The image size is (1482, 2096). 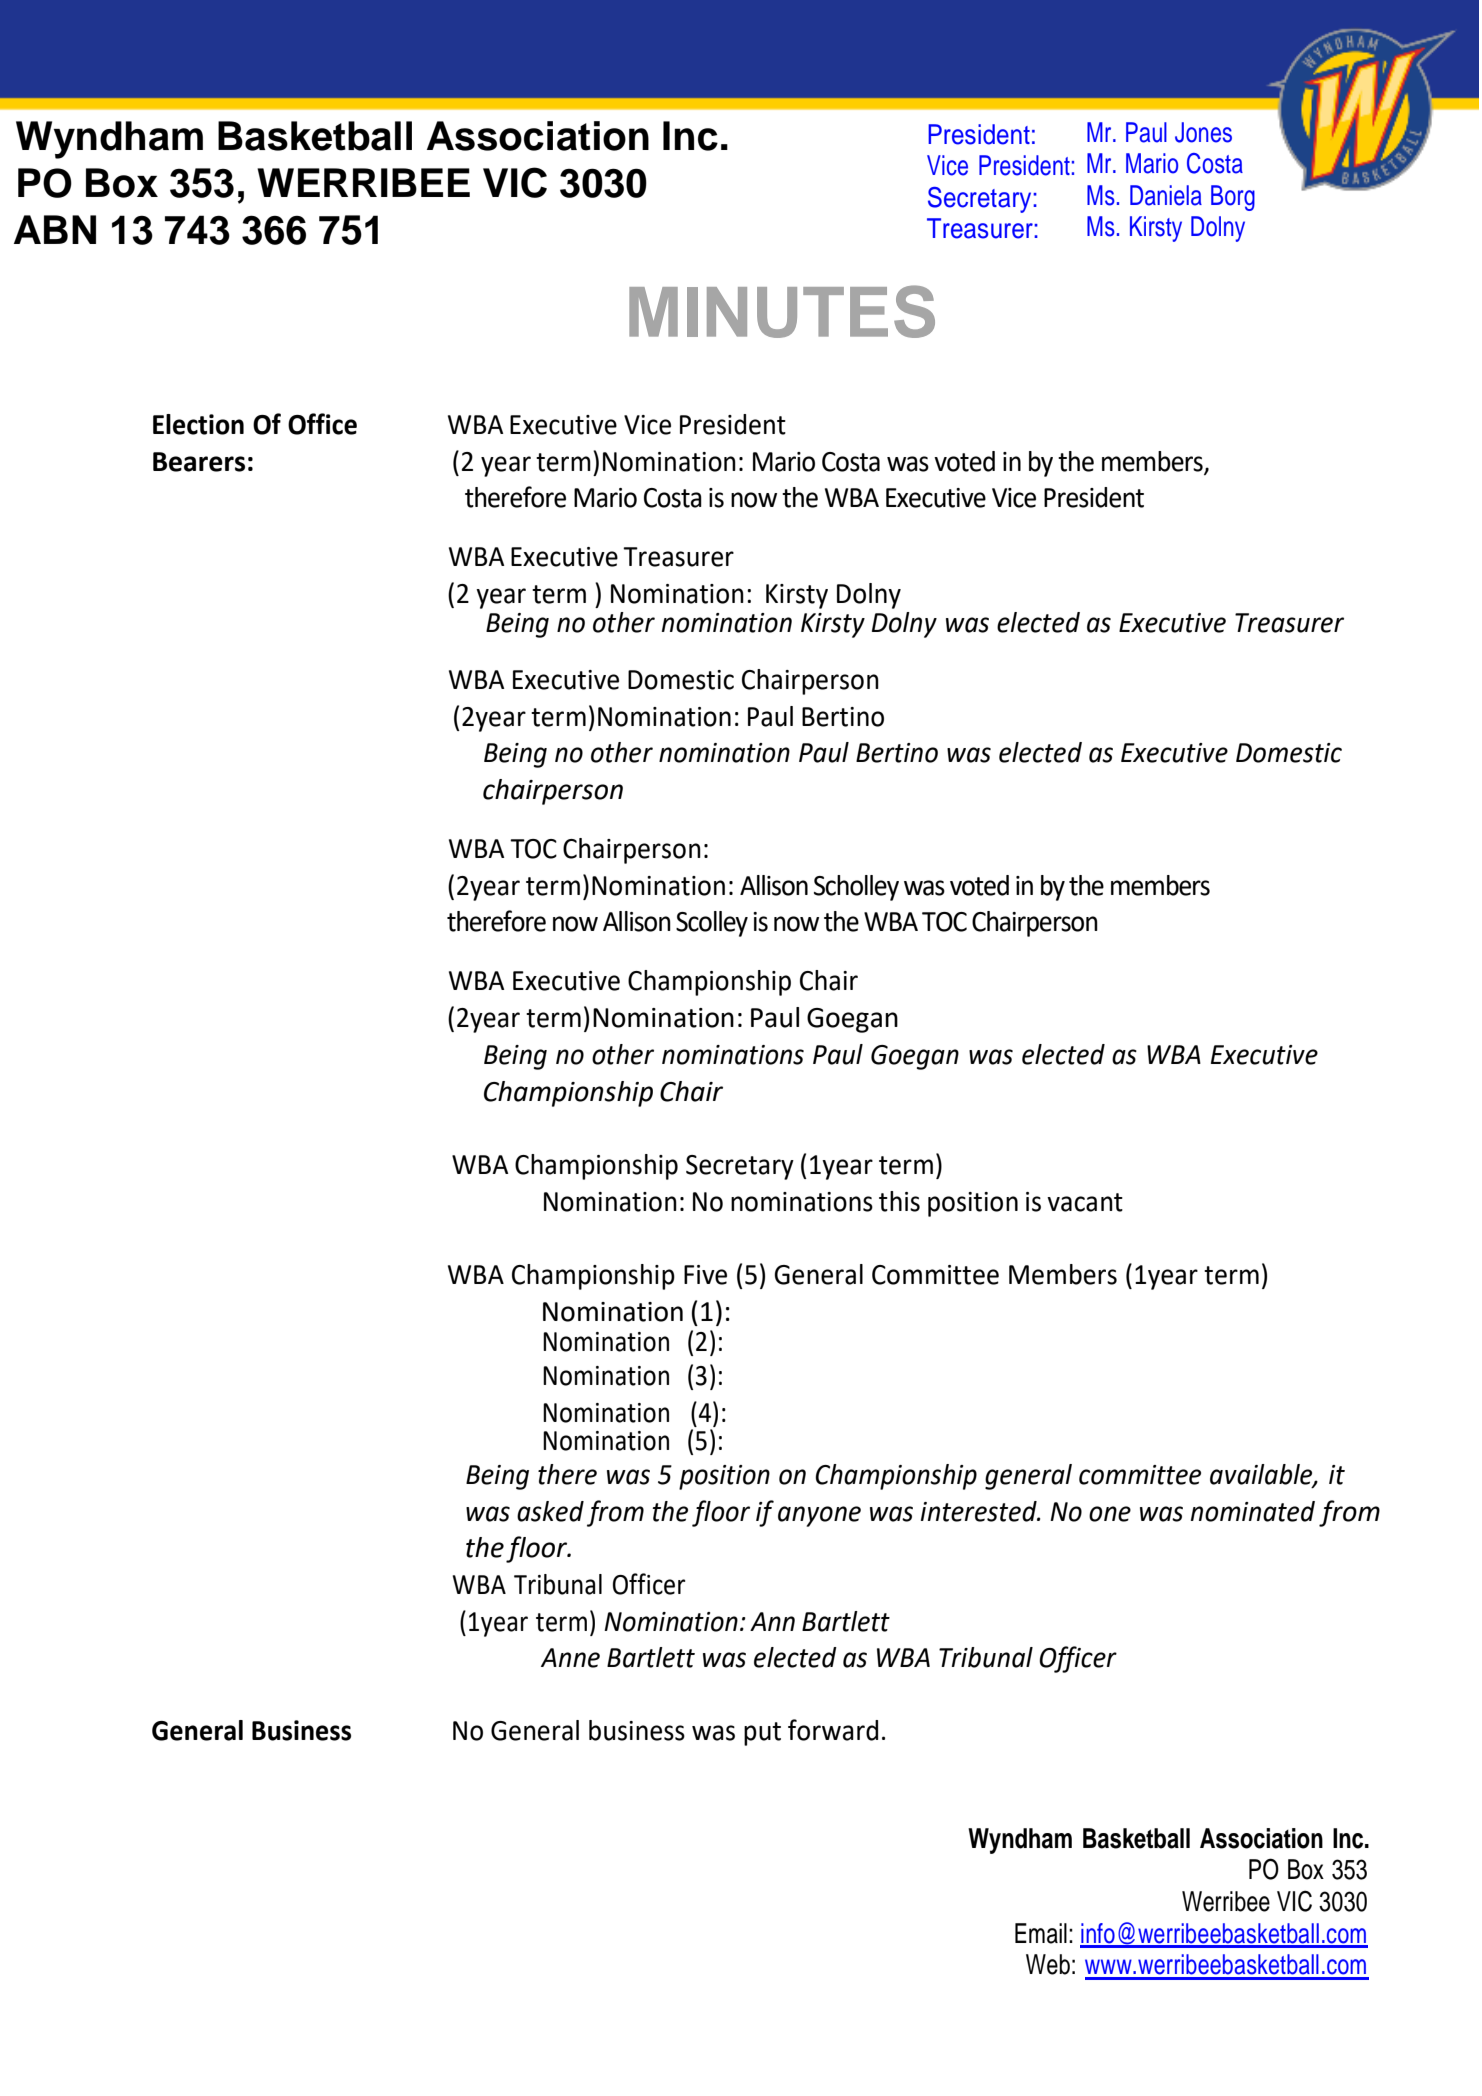 I want to click on Anne, so click(x=570, y=1658).
